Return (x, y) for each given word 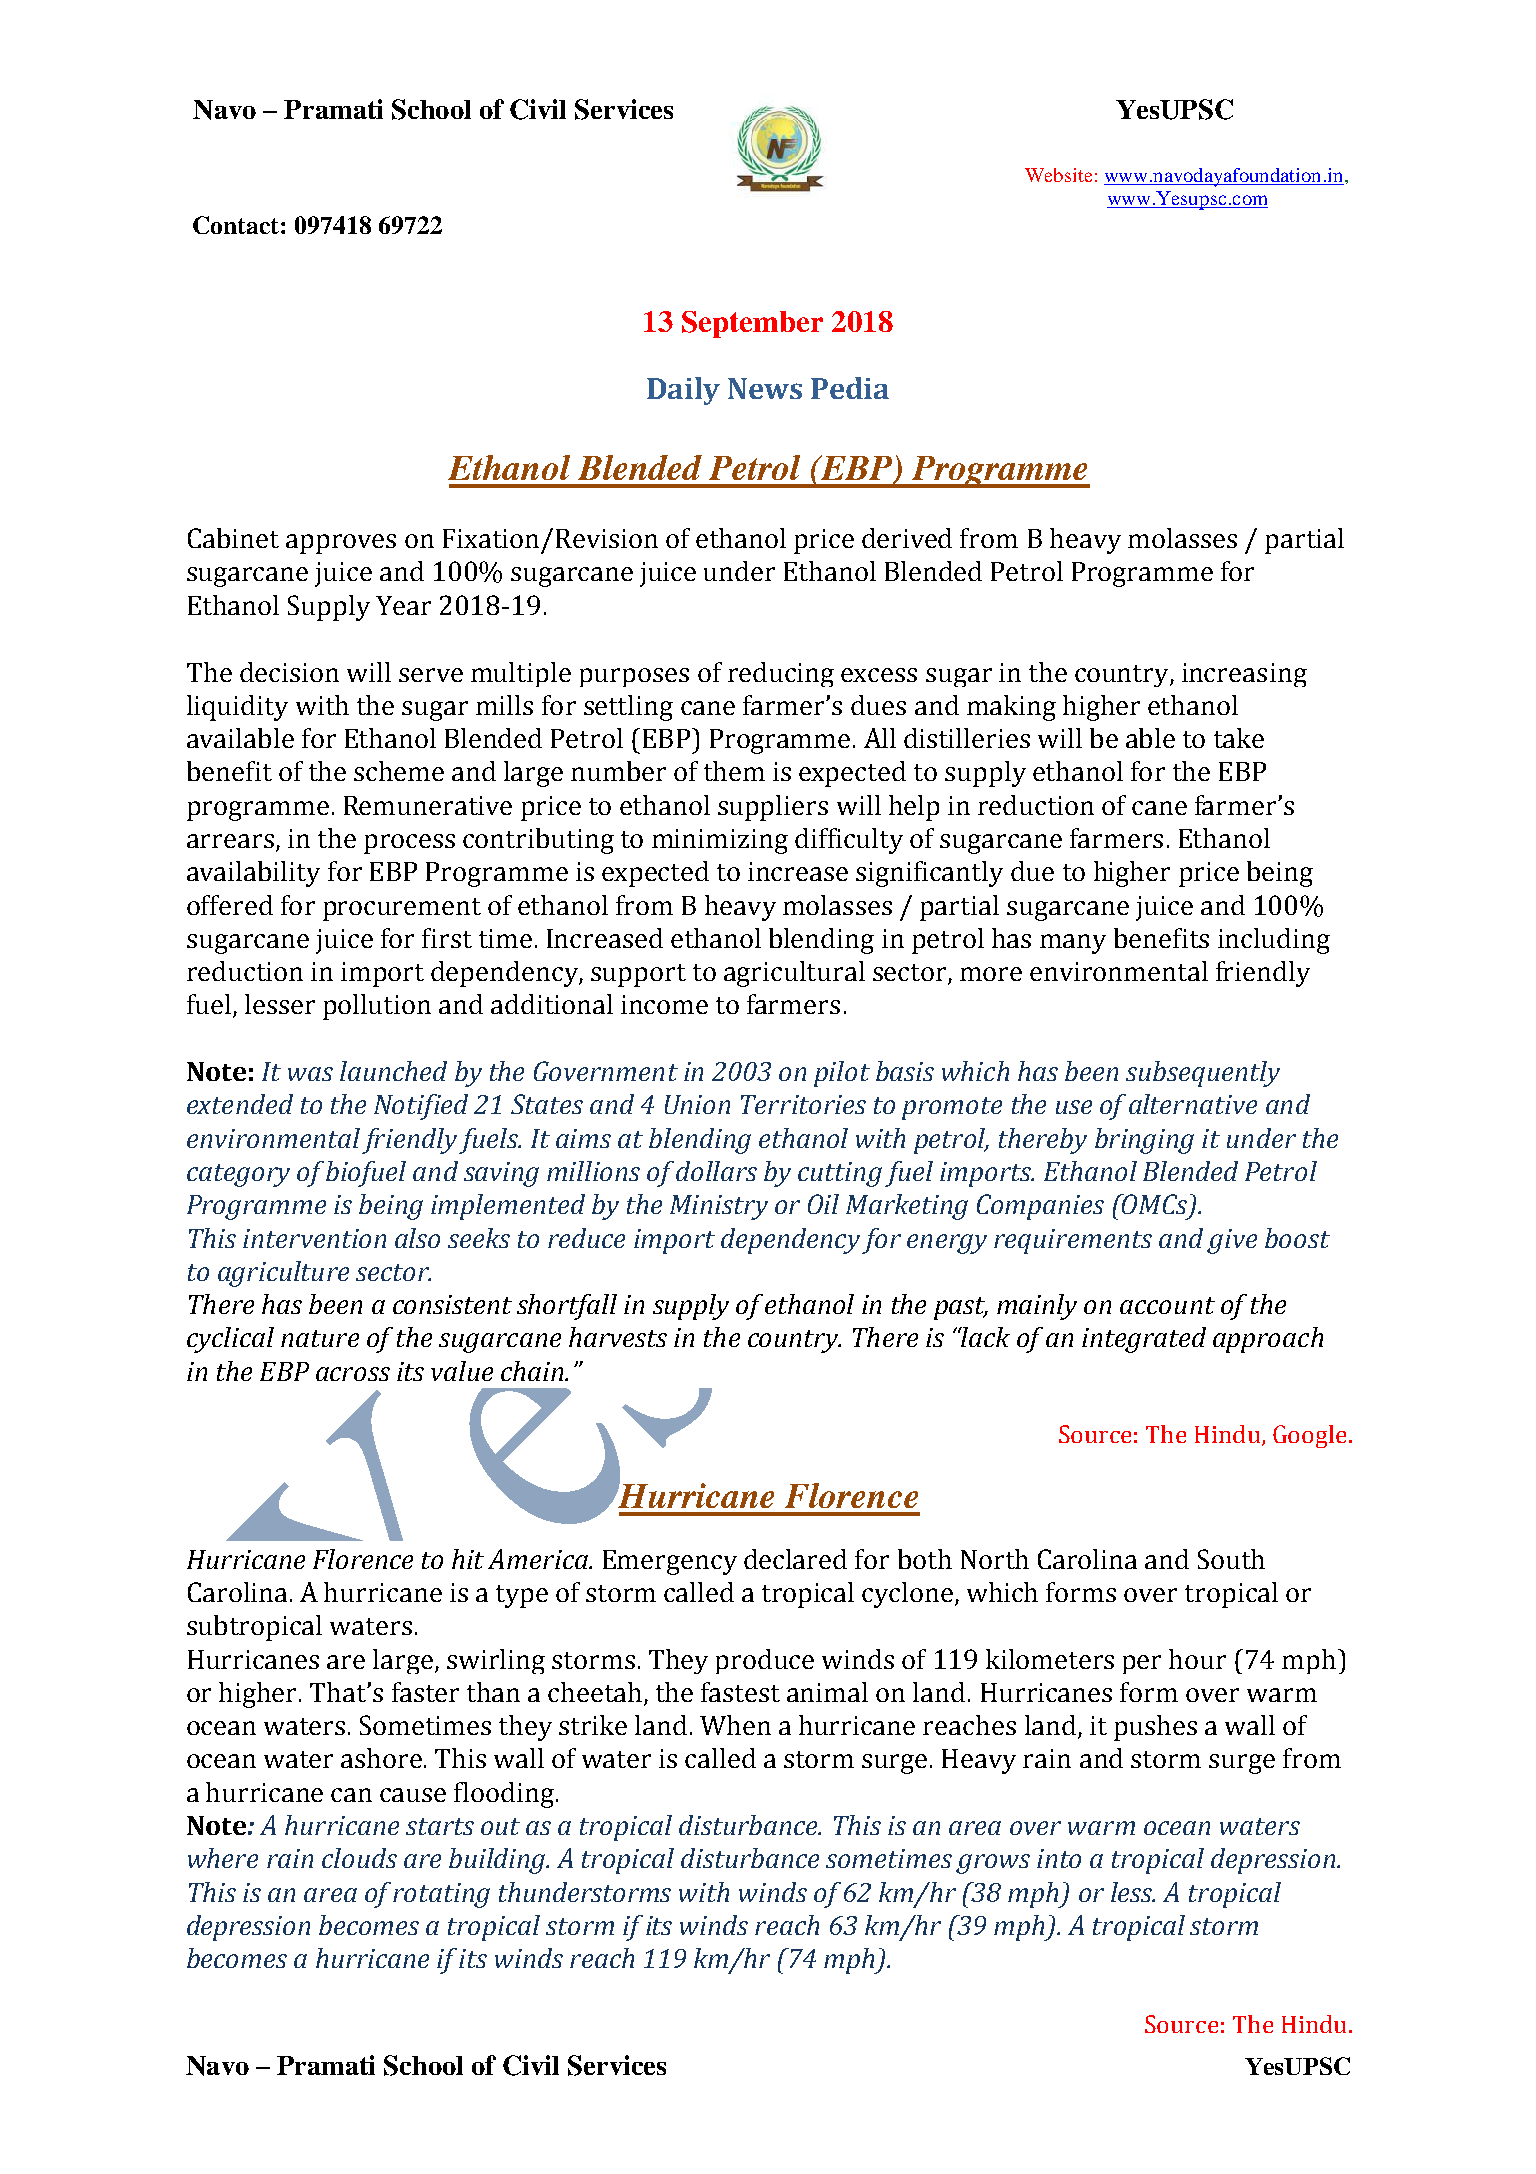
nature (320, 1338)
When (735, 1725)
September (752, 324)
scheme (399, 771)
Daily (683, 391)
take (1239, 738)
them (734, 771)
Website (1058, 175)
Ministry (719, 1207)
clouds (359, 1858)
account (1167, 1305)
